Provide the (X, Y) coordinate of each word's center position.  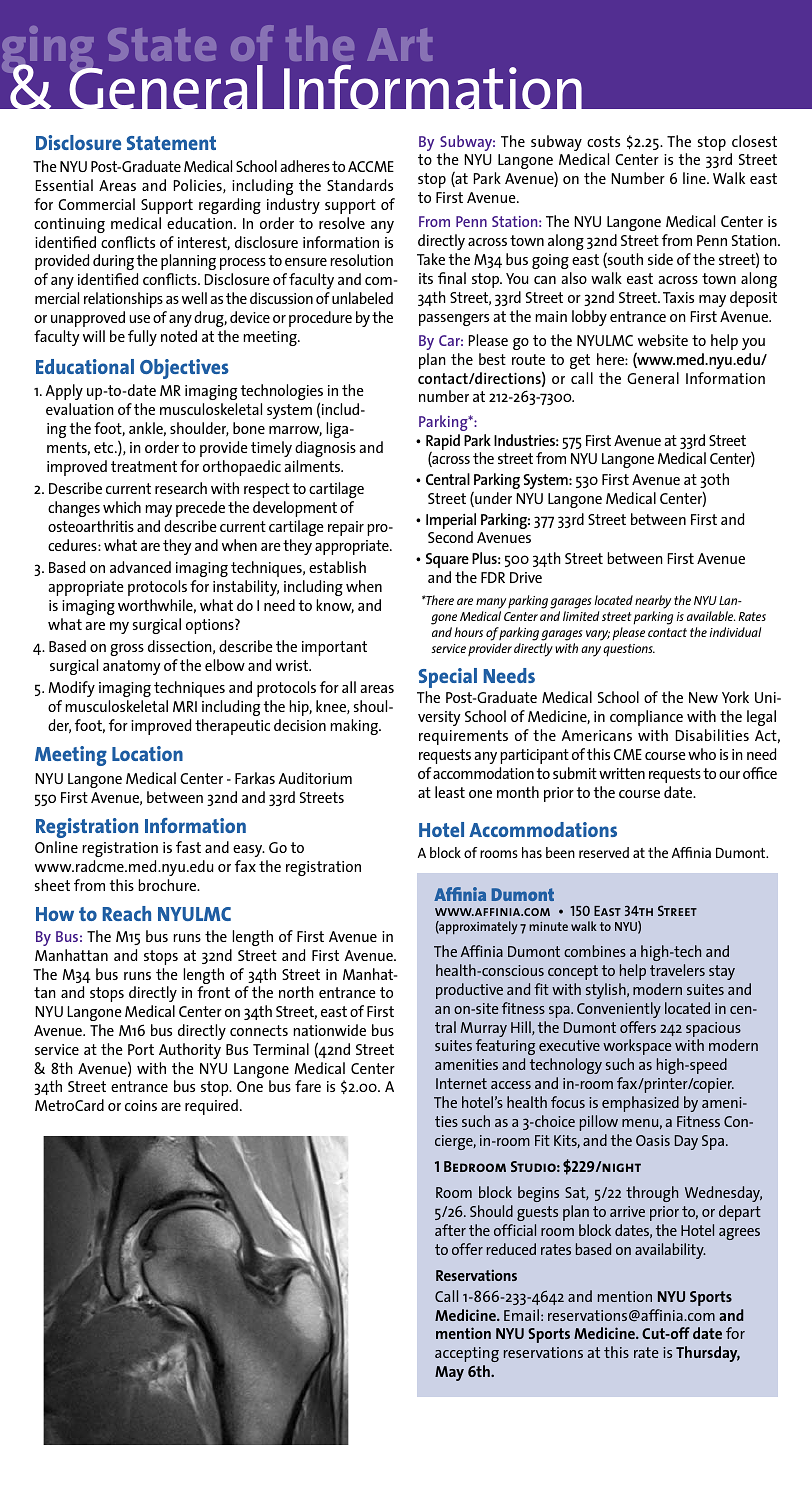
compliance (646, 718)
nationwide (329, 1030)
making (355, 727)
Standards (360, 185)
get (580, 361)
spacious (713, 1031)
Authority (190, 1051)
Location (147, 753)
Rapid (443, 443)
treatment (144, 466)
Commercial (96, 204)
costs (603, 141)
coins (141, 1105)
